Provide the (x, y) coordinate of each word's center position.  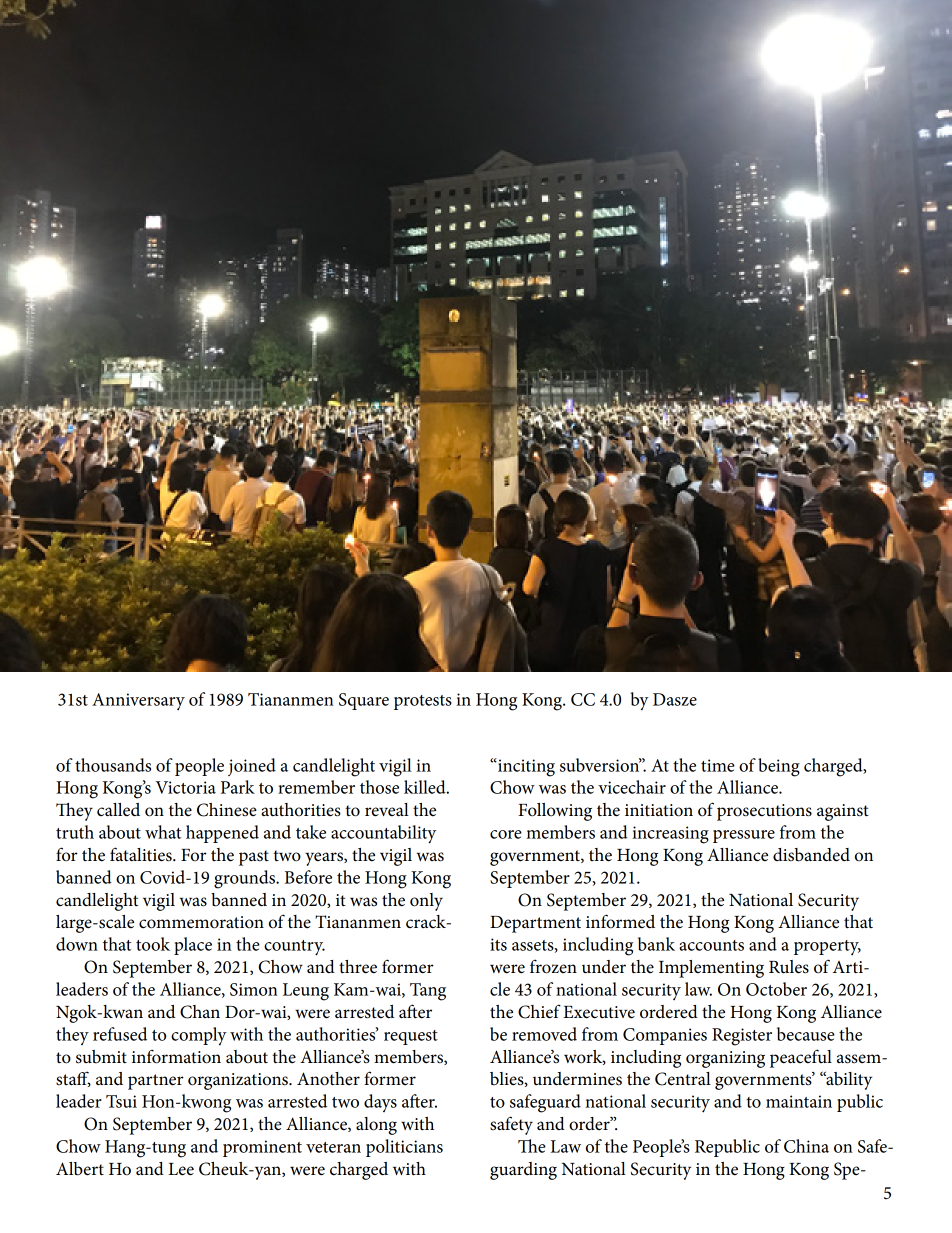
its (498, 944)
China (806, 1146)
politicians (404, 1148)
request (411, 1037)
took (153, 944)
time (718, 765)
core (506, 834)
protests (423, 702)
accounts (711, 945)
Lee (181, 1169)
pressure (744, 836)
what (163, 832)
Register (742, 1037)
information (176, 1056)
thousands (113, 765)
